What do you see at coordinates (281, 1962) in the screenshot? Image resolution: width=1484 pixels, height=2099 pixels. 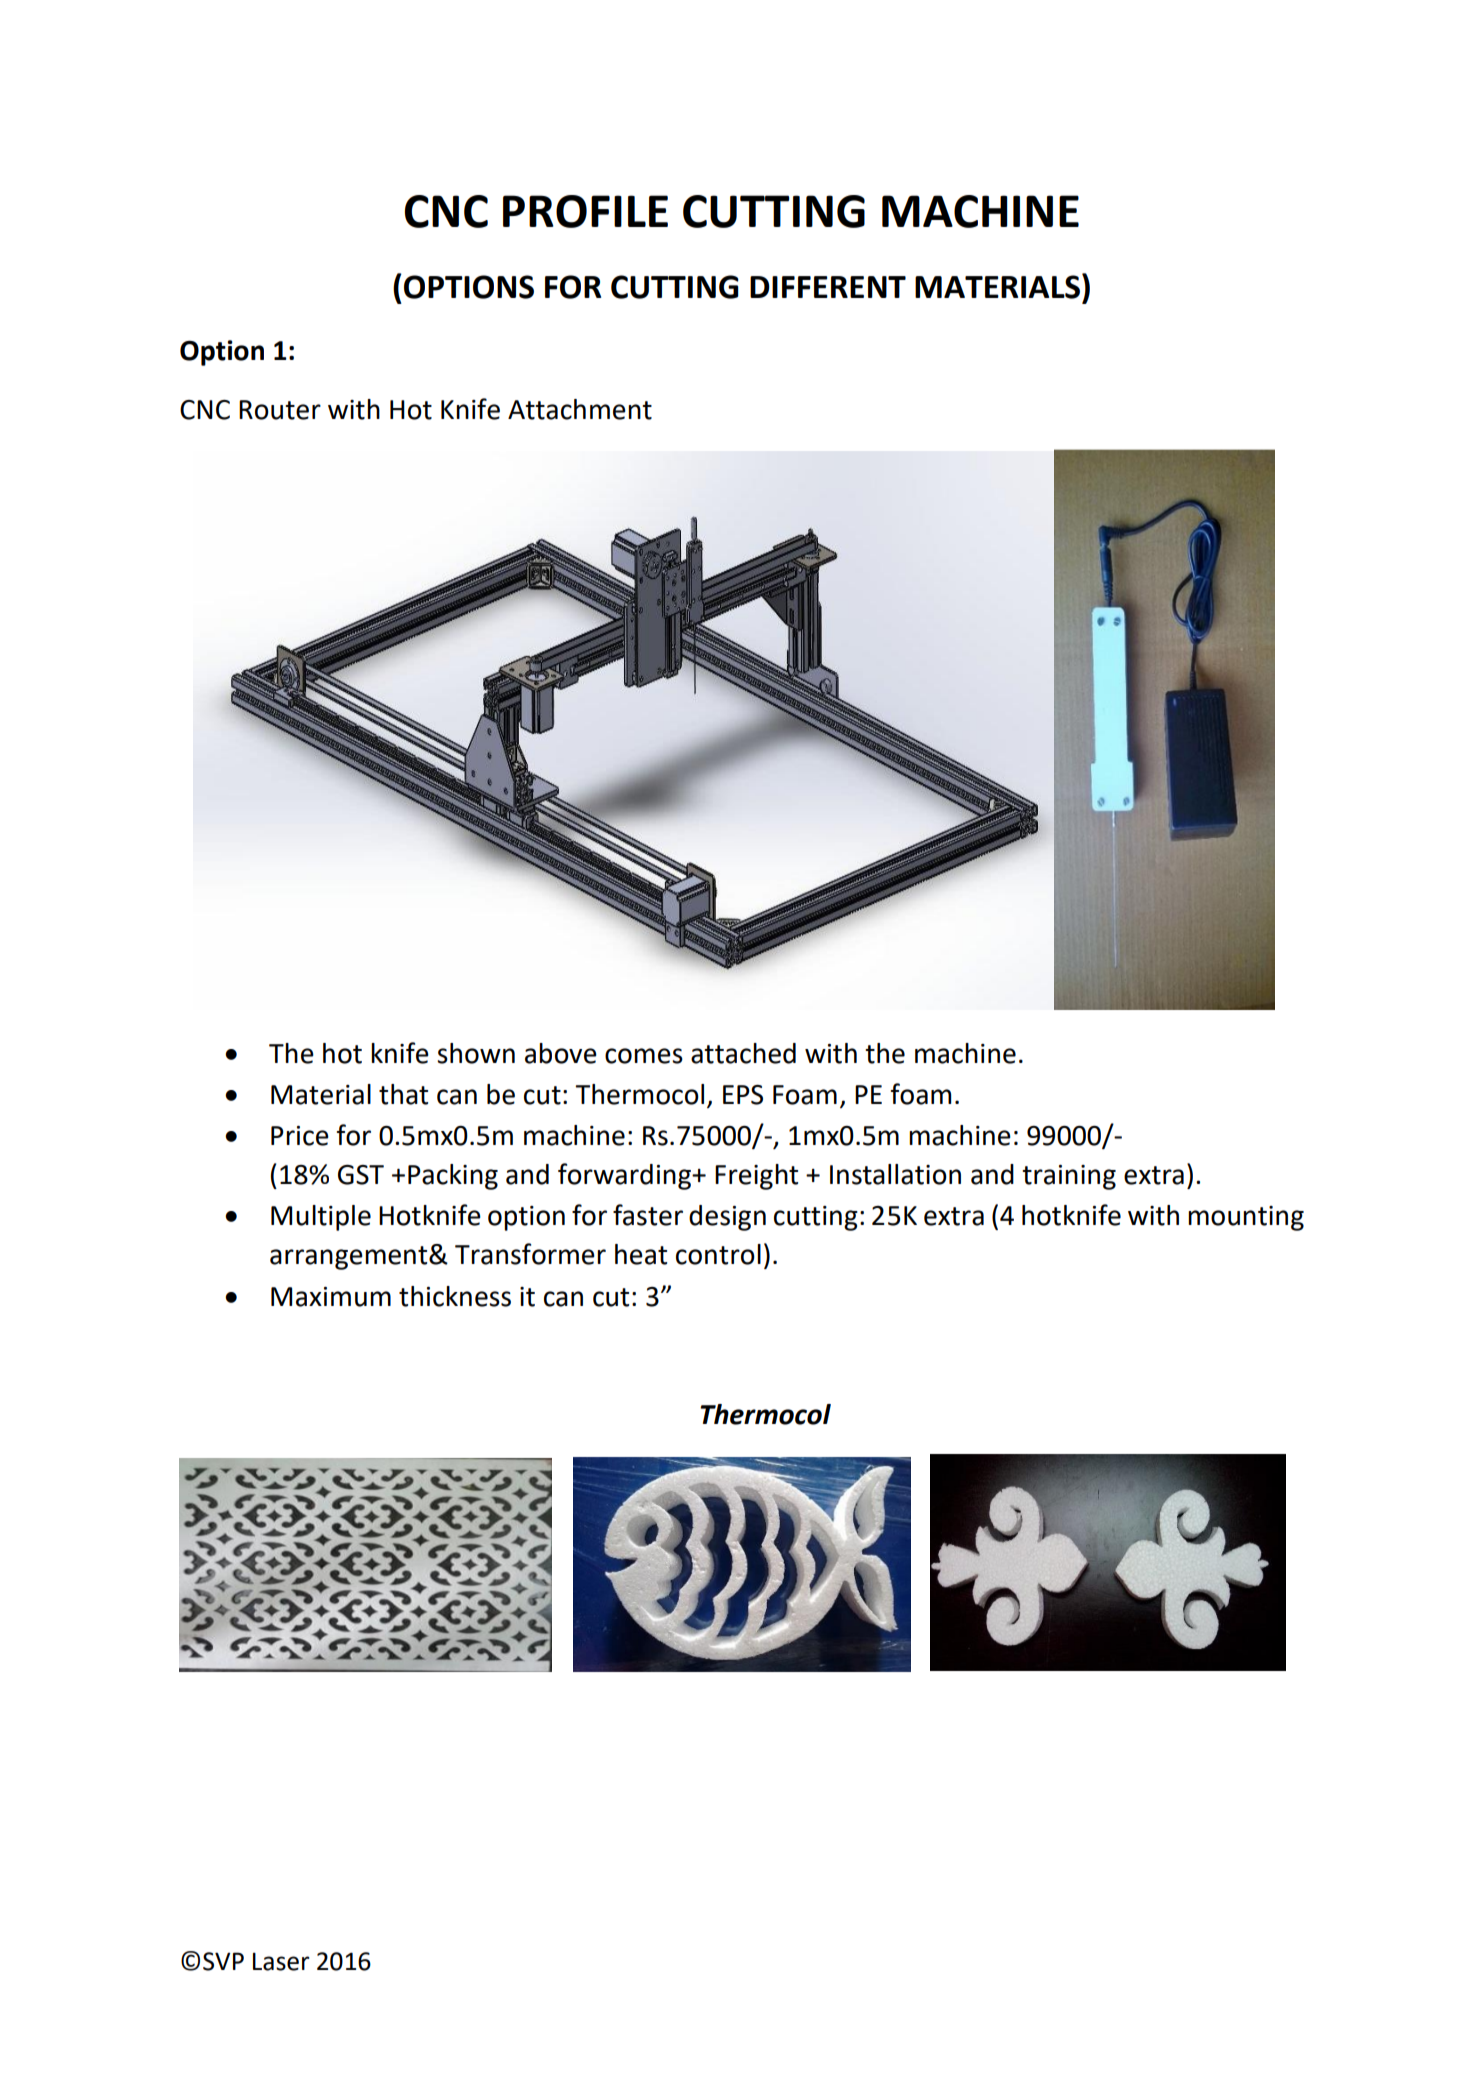 I see `Laser` at bounding box center [281, 1962].
